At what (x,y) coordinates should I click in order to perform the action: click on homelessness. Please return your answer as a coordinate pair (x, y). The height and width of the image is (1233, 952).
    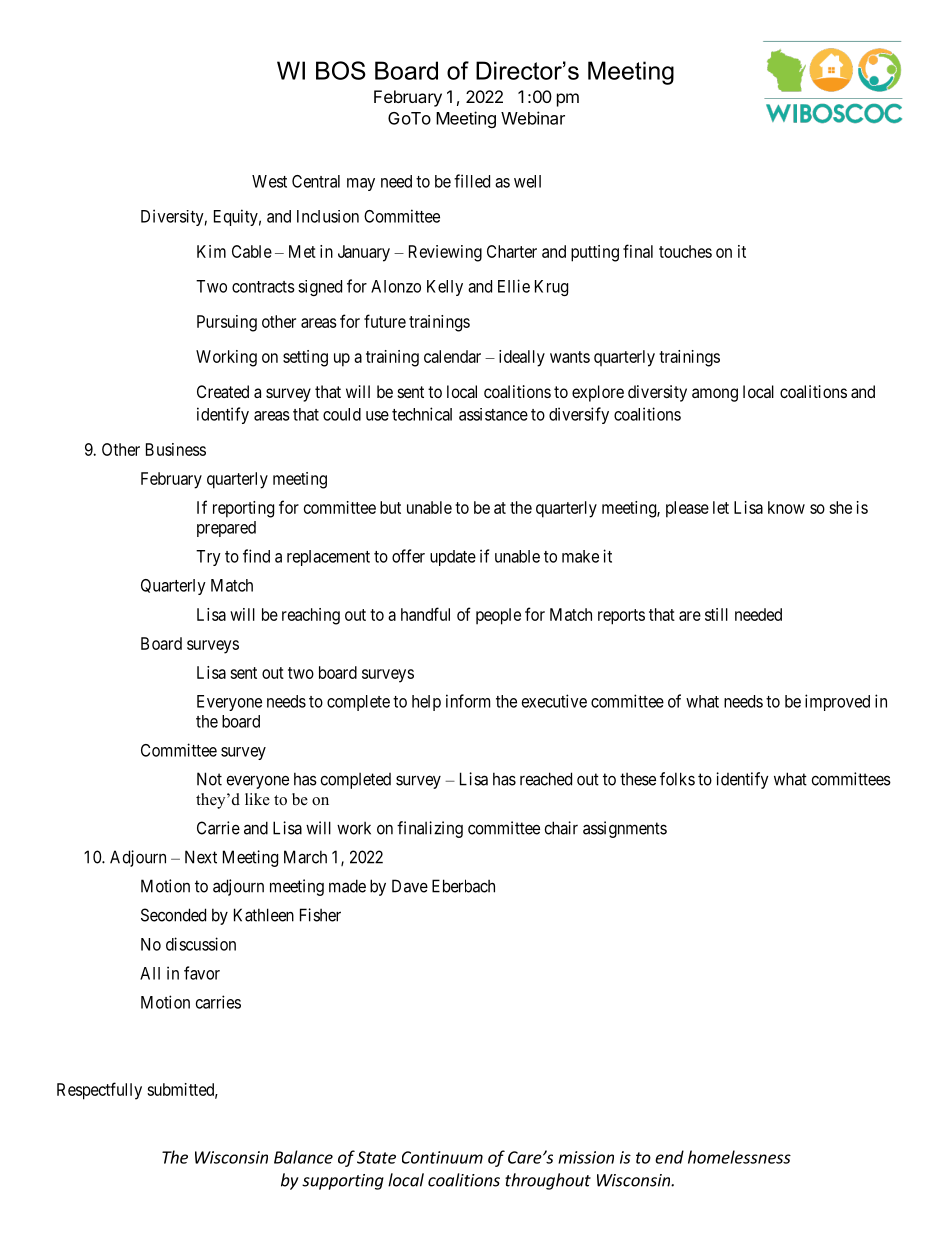
    Looking at the image, I should click on (739, 1157).
